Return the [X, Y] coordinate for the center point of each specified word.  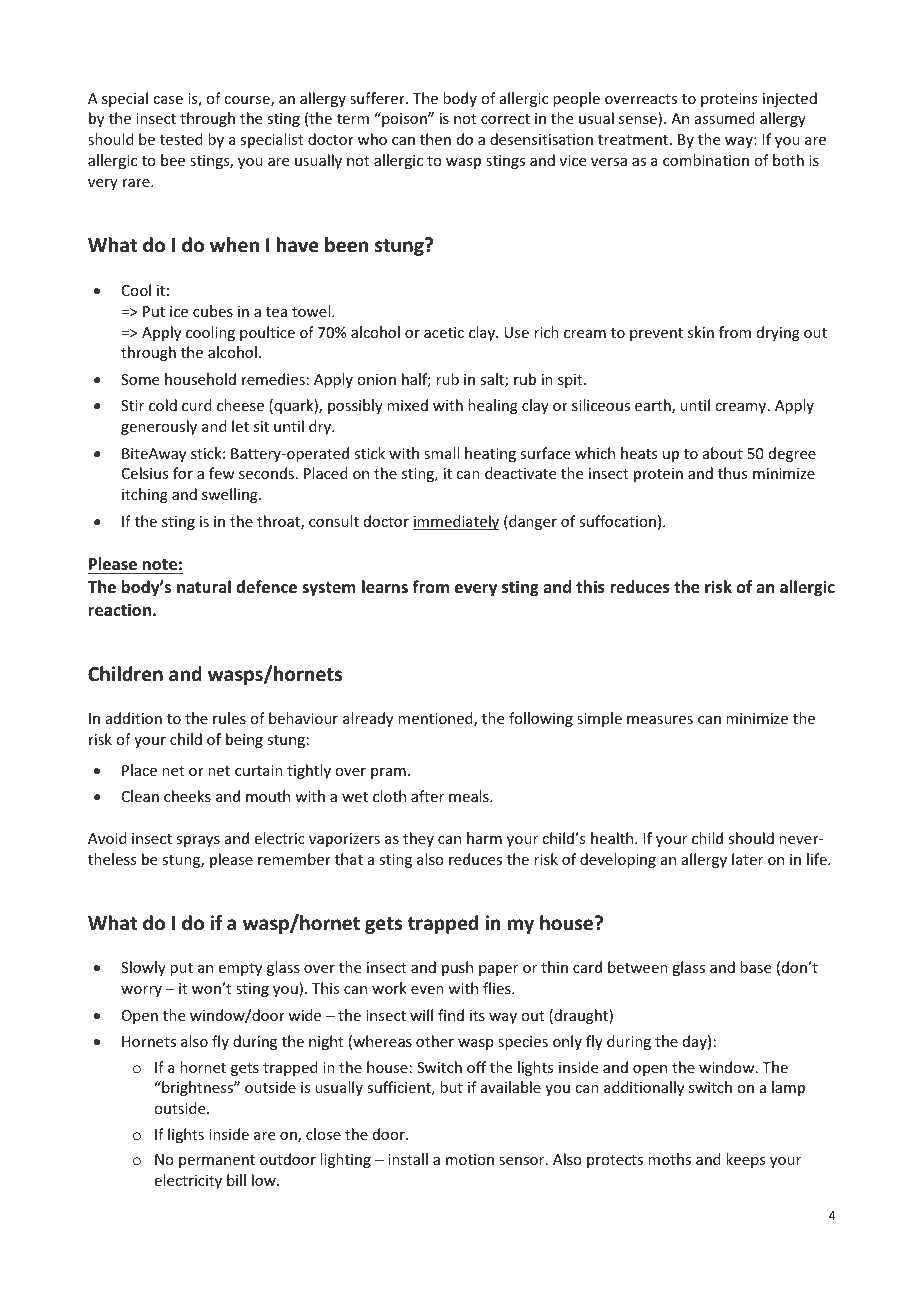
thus [732, 473]
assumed [725, 118]
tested [181, 139]
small [441, 453]
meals [470, 796]
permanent [217, 1161]
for [183, 473]
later [747, 859]
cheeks [187, 796]
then [435, 139]
